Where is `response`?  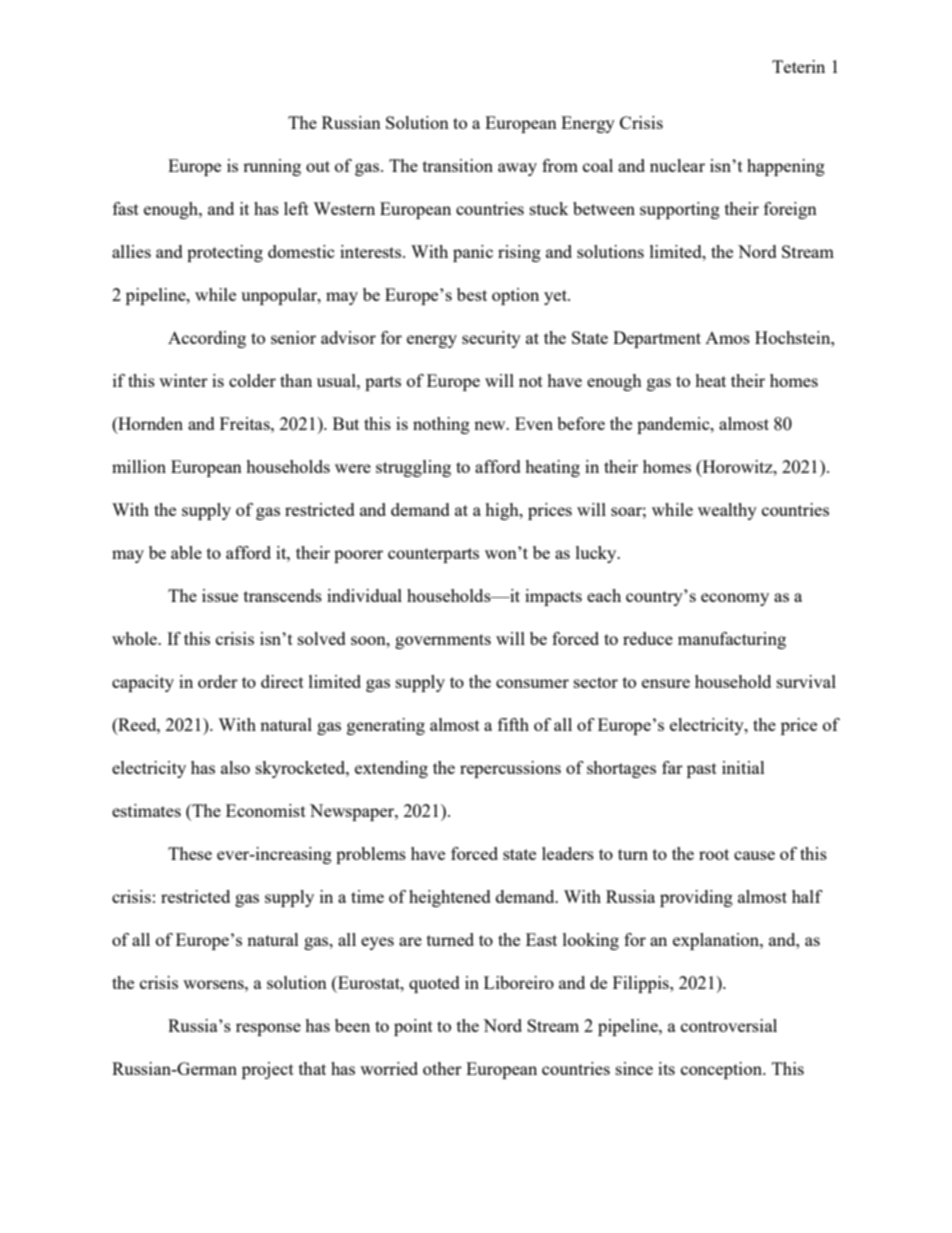
response is located at coordinates (268, 1029).
